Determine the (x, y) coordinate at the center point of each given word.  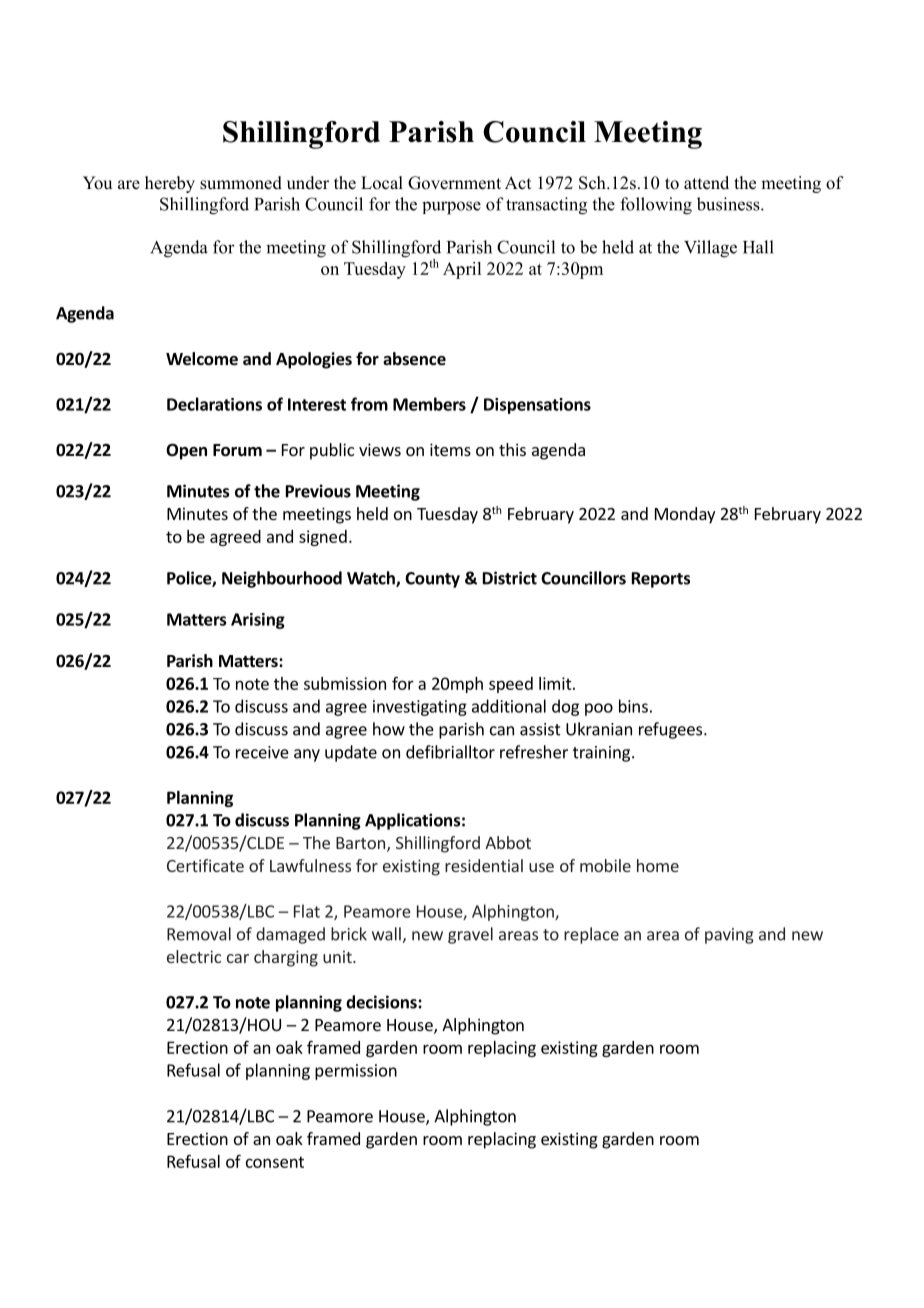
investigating (420, 708)
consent (275, 1162)
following (656, 206)
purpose (451, 208)
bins (633, 706)
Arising (258, 621)
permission (356, 1072)
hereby (170, 184)
